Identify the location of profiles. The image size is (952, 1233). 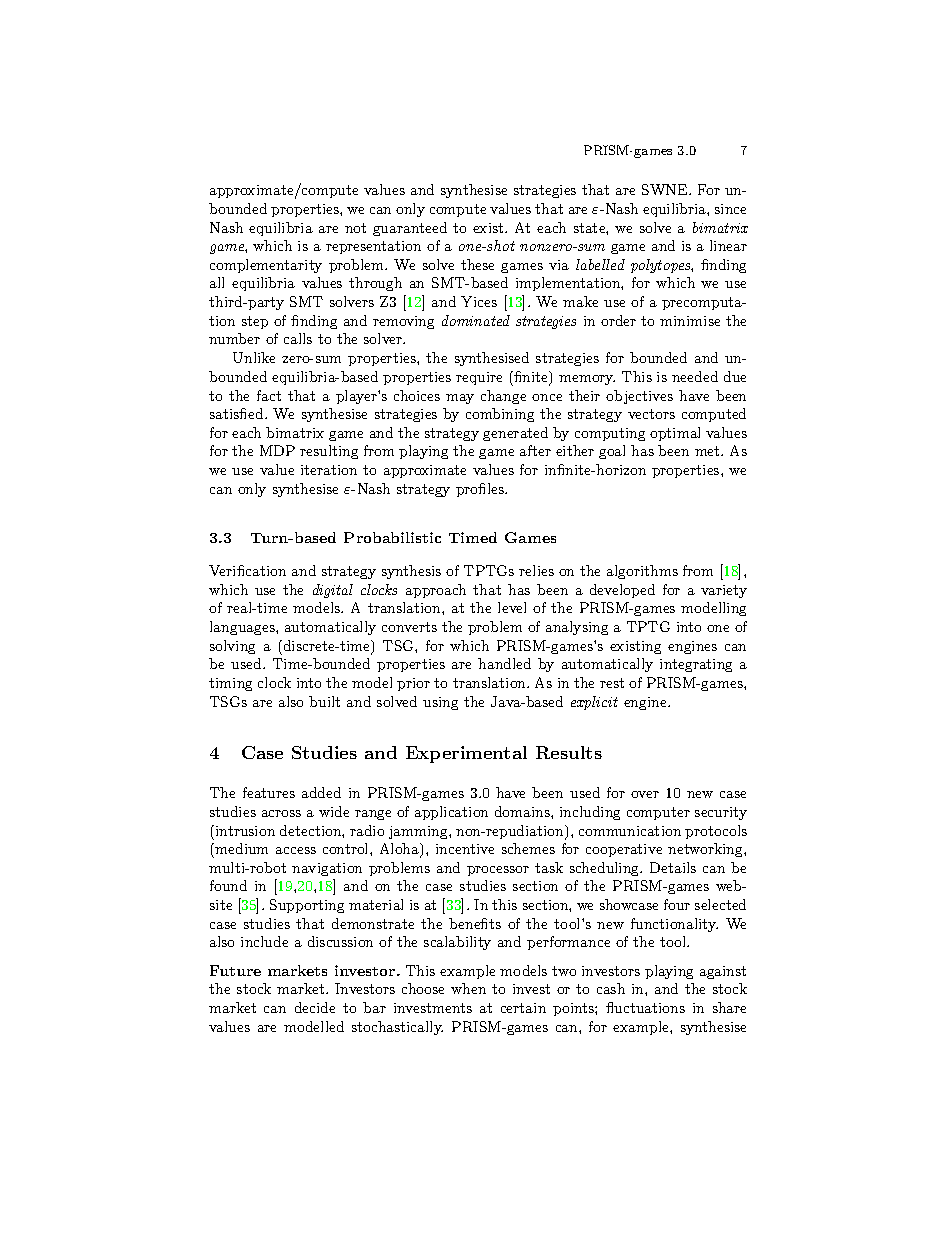
(481, 490).
